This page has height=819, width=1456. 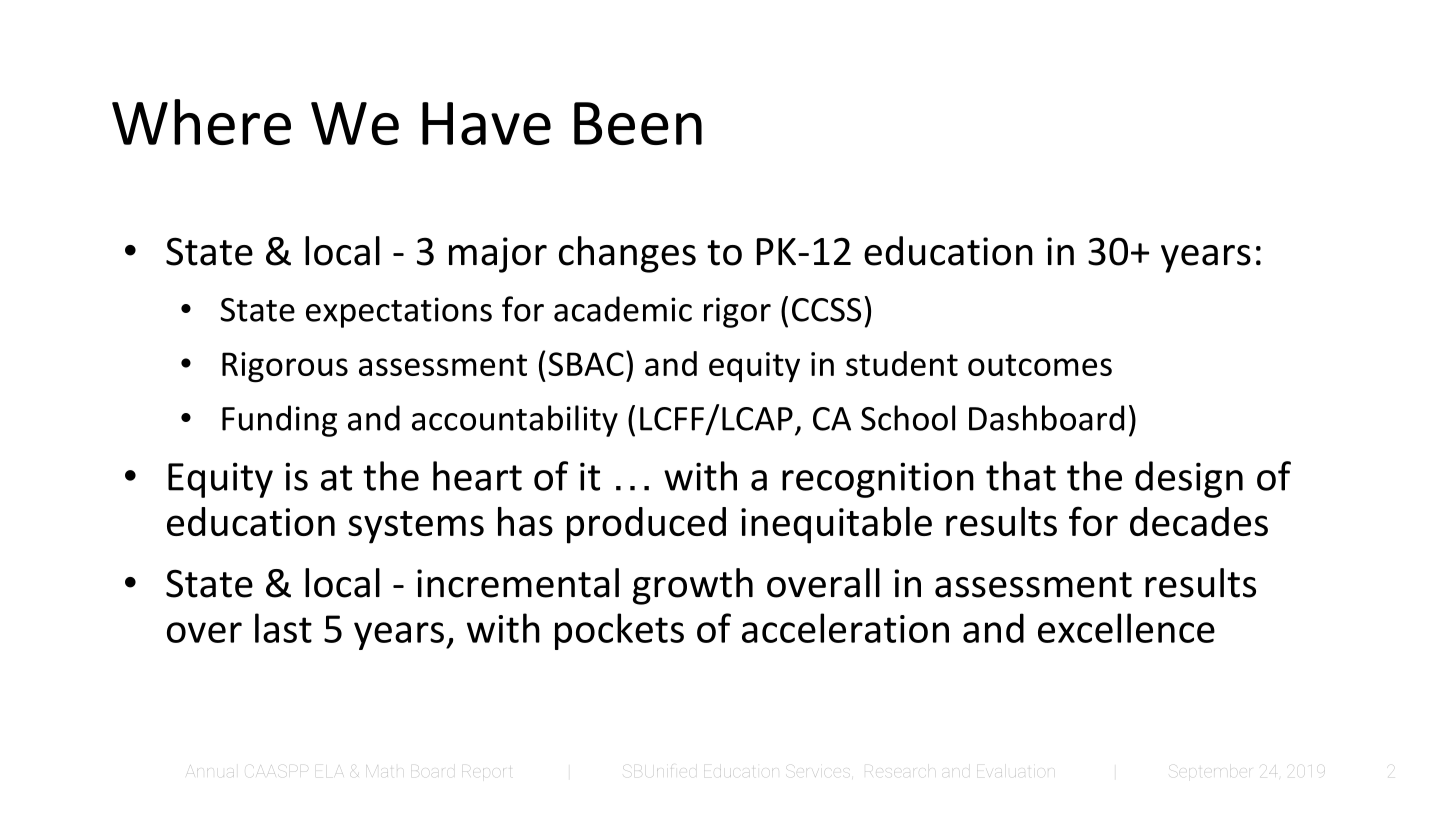 I want to click on Annual, so click(x=212, y=770).
